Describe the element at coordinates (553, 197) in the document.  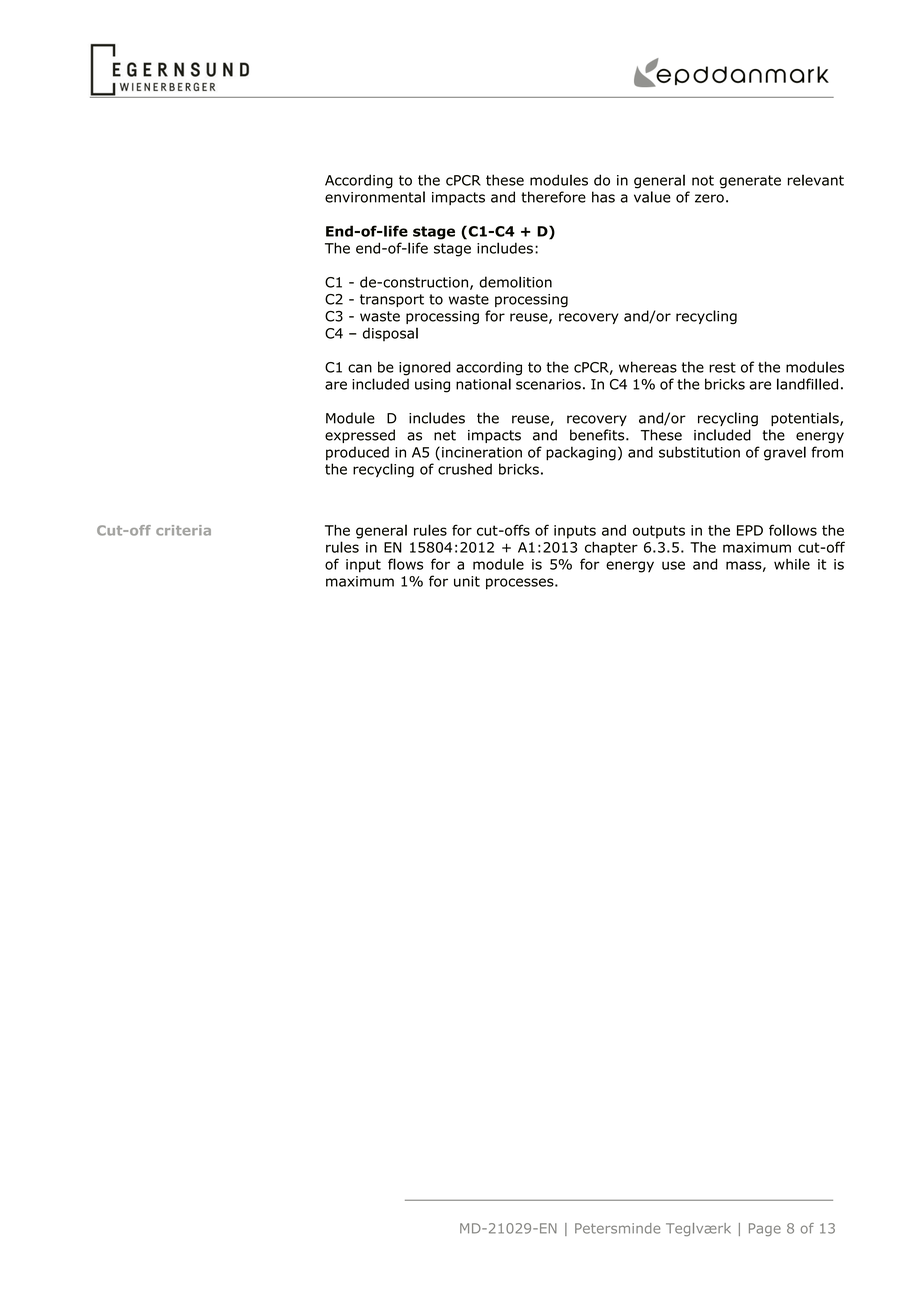
I see `therefore` at that location.
